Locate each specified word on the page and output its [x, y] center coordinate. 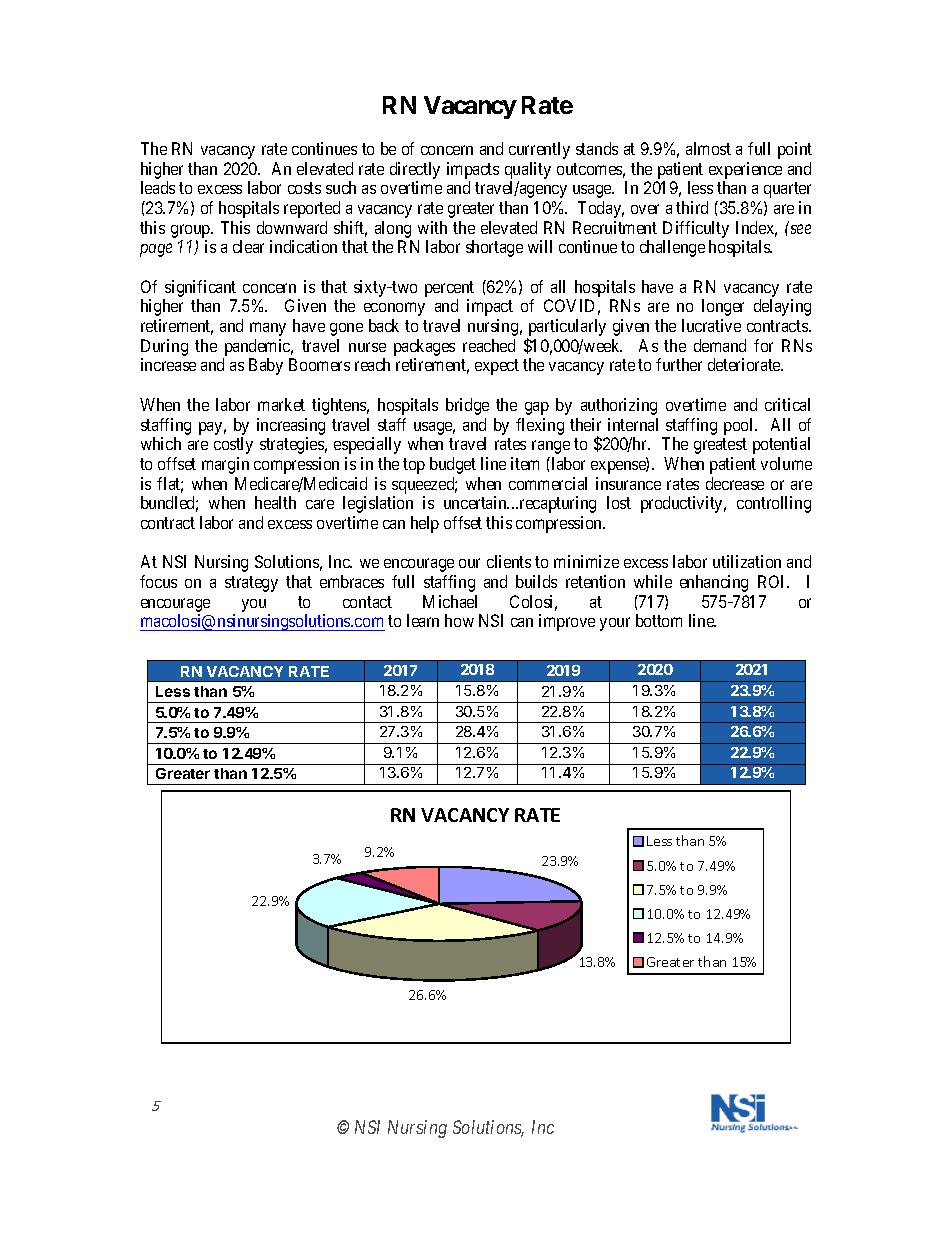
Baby [266, 366]
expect [497, 367]
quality [528, 170]
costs [304, 188]
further [679, 364]
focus [158, 581]
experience [745, 170]
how [459, 620]
